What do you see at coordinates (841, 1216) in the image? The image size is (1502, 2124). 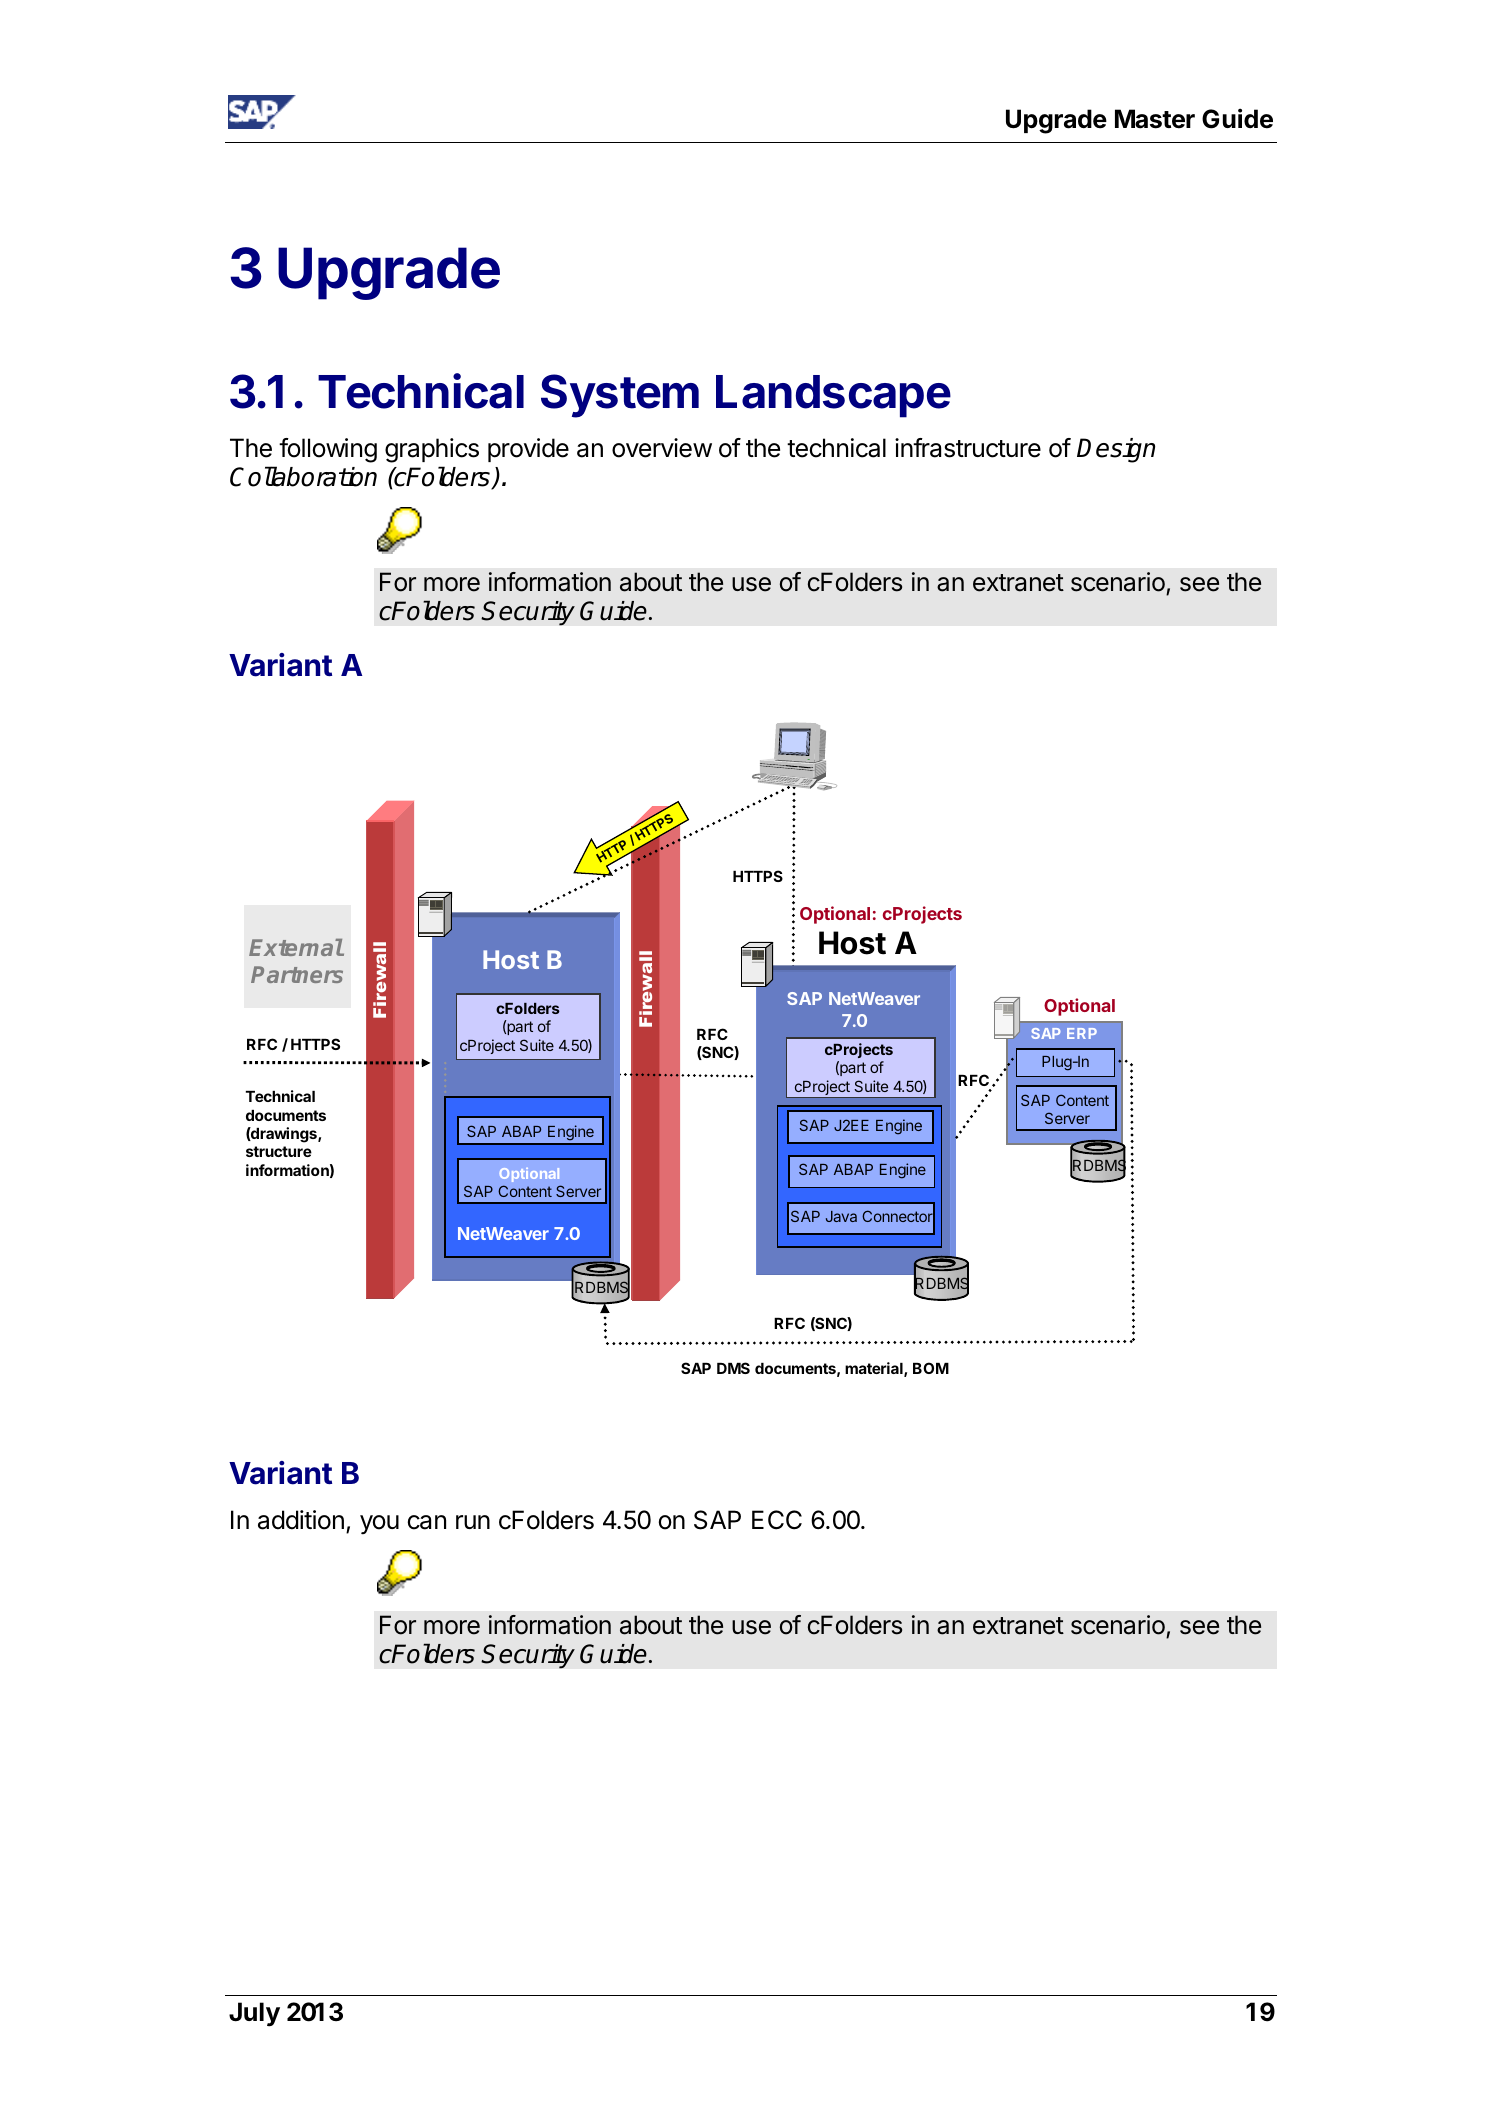 I see `Java` at bounding box center [841, 1216].
